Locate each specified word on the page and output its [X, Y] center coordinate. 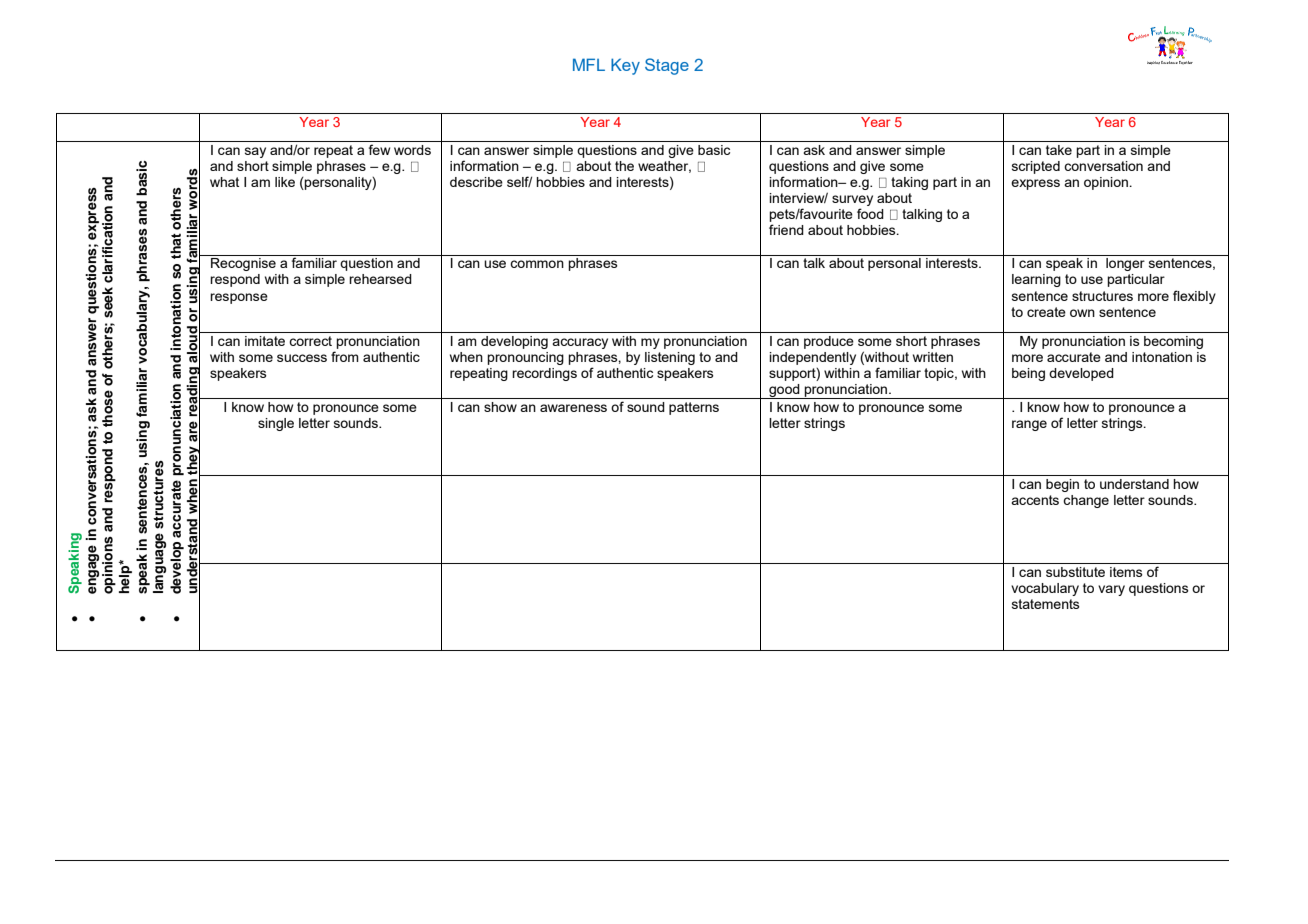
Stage [667, 66]
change [1086, 501]
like [285, 182]
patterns [694, 408]
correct [310, 341]
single [276, 424]
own [1082, 313]
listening [670, 358]
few [379, 149]
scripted [1036, 167]
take [1059, 150]
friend [786, 229]
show [500, 407]
